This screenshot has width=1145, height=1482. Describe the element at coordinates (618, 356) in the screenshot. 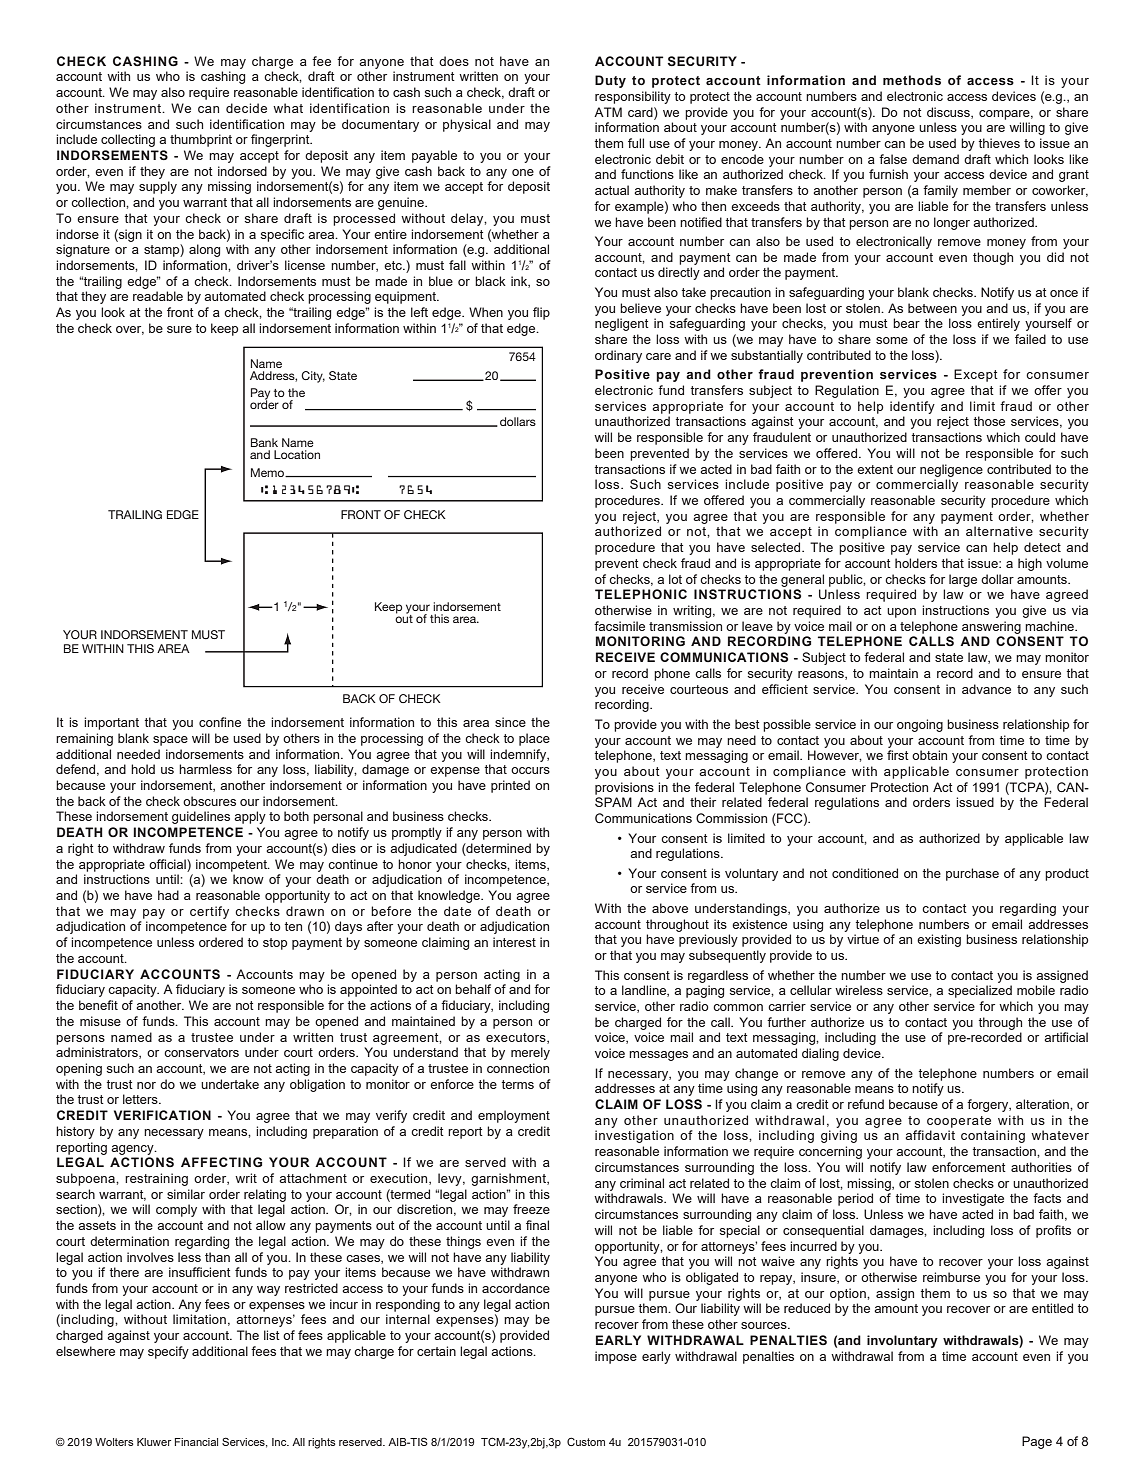

I see `ordinary` at that location.
